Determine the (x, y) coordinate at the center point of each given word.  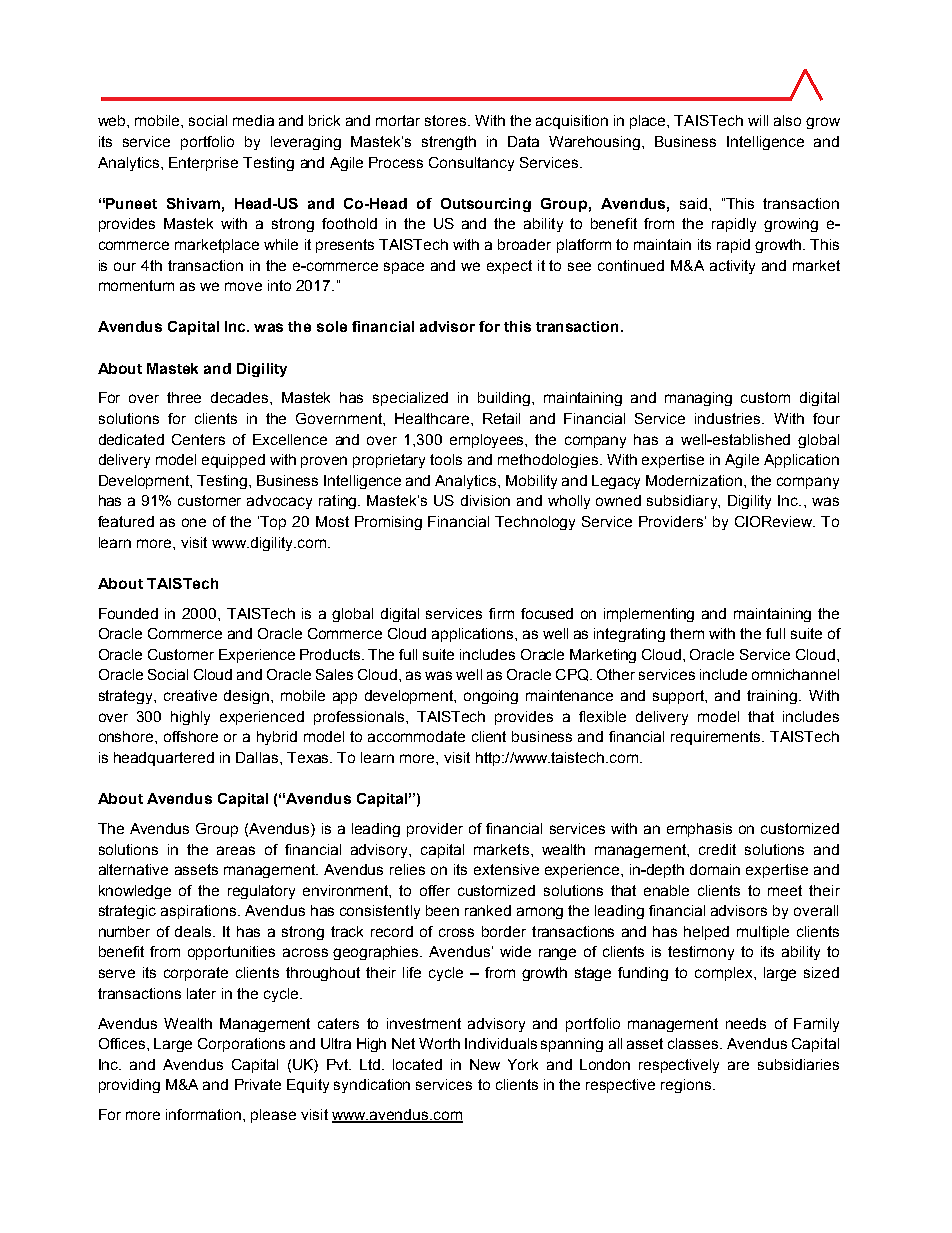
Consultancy (471, 164)
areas (236, 850)
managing (698, 399)
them (687, 633)
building (505, 399)
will (758, 120)
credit (717, 849)
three (184, 397)
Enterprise (203, 164)
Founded (128, 613)
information (205, 1114)
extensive (506, 869)
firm (501, 613)
